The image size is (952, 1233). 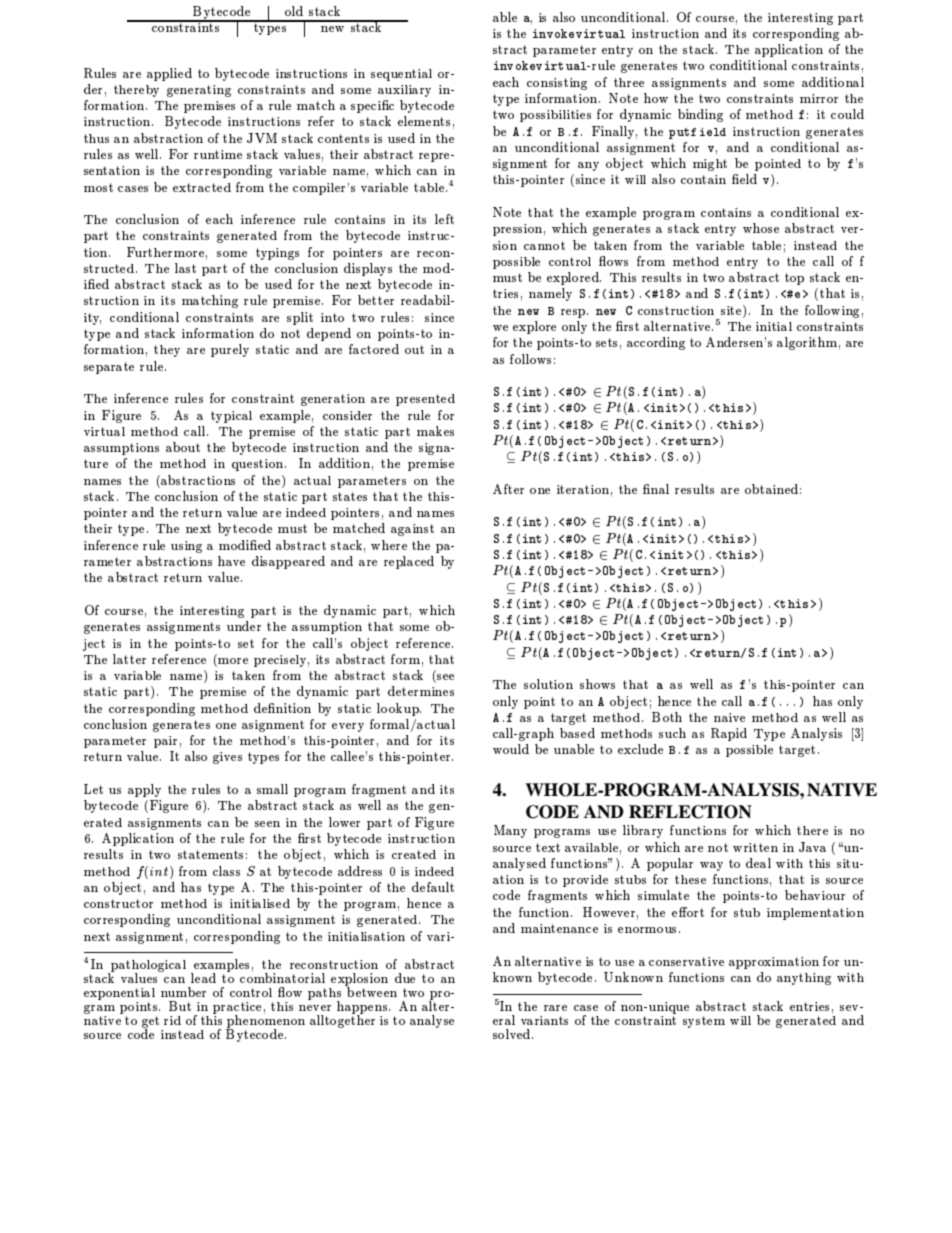 I want to click on binding, so click(x=700, y=115).
